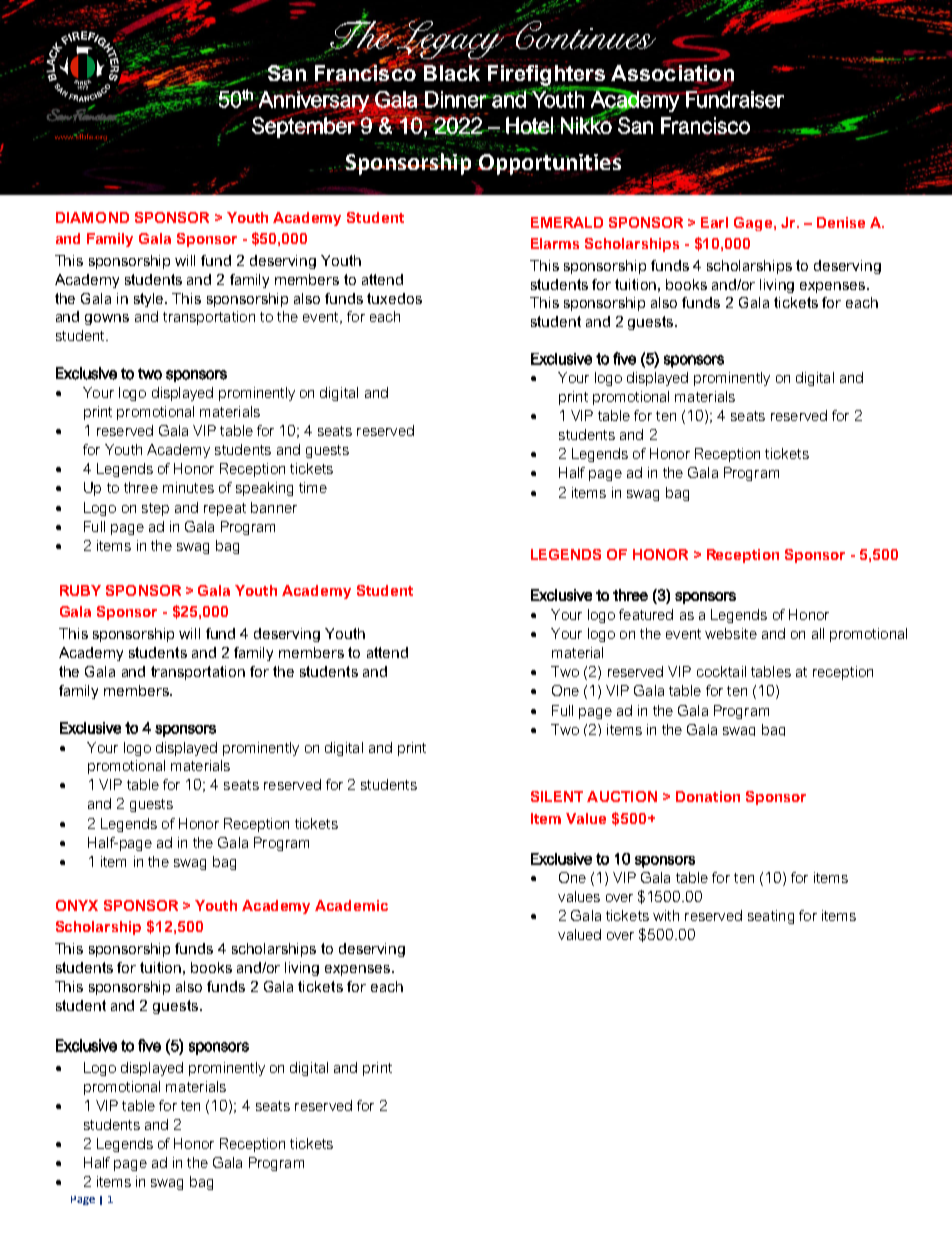  Describe the element at coordinates (188, 487) in the page. I see `minutes` at that location.
